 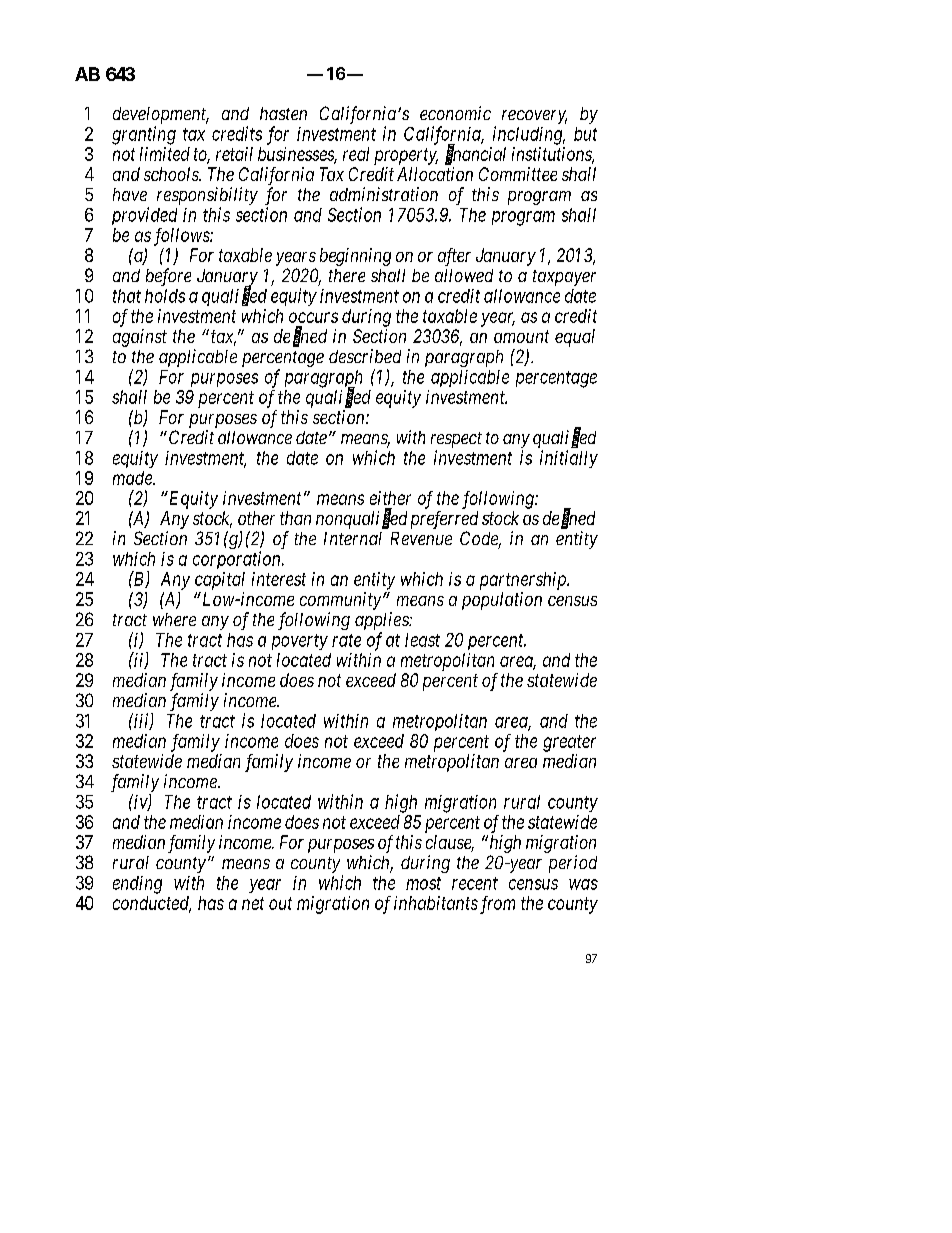 What do you see at coordinates (569, 743) in the screenshot?
I see `greater` at bounding box center [569, 743].
